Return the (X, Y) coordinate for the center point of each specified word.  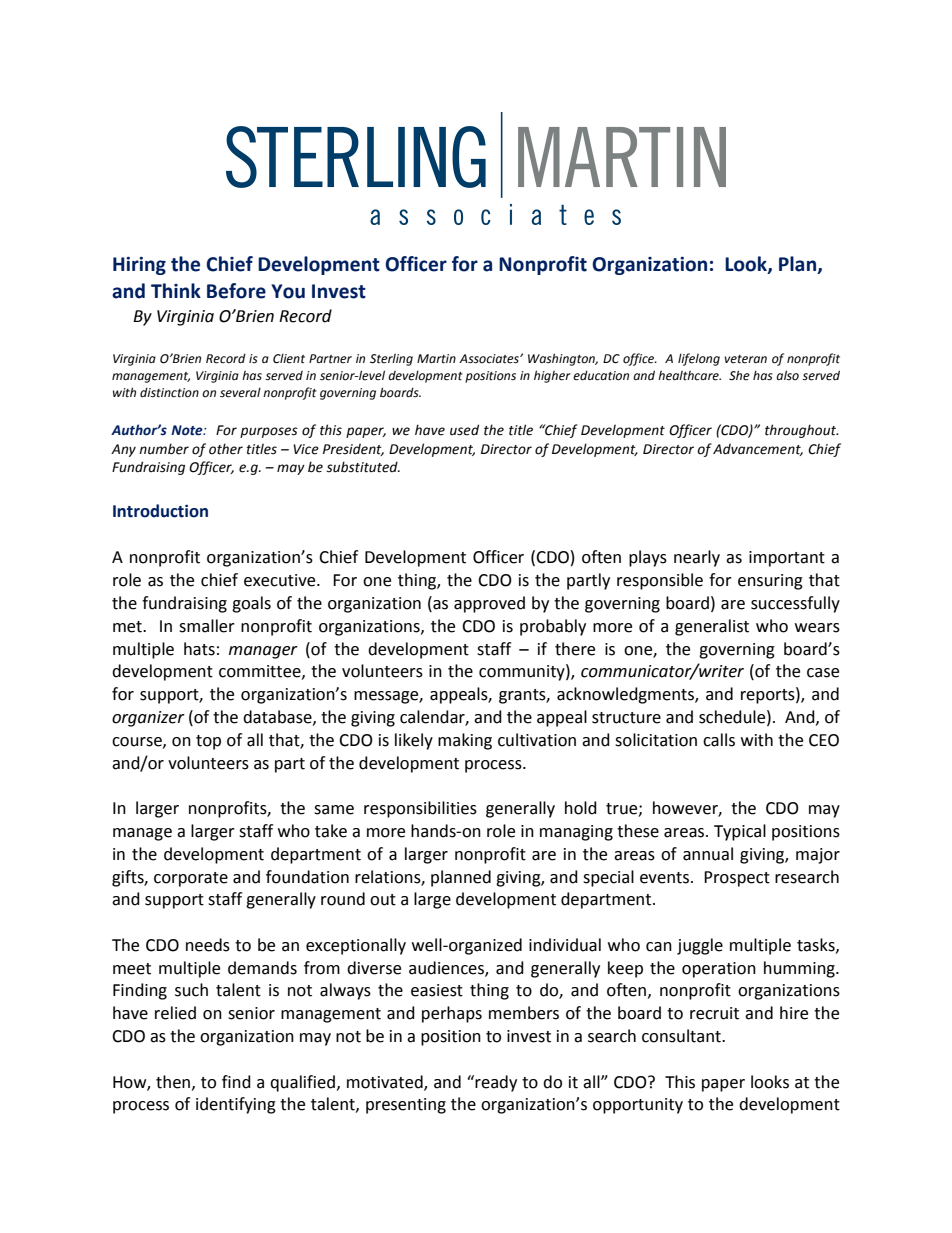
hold (581, 808)
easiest (437, 990)
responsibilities (420, 809)
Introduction (160, 511)
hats (199, 649)
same (334, 810)
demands (262, 968)
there (575, 649)
